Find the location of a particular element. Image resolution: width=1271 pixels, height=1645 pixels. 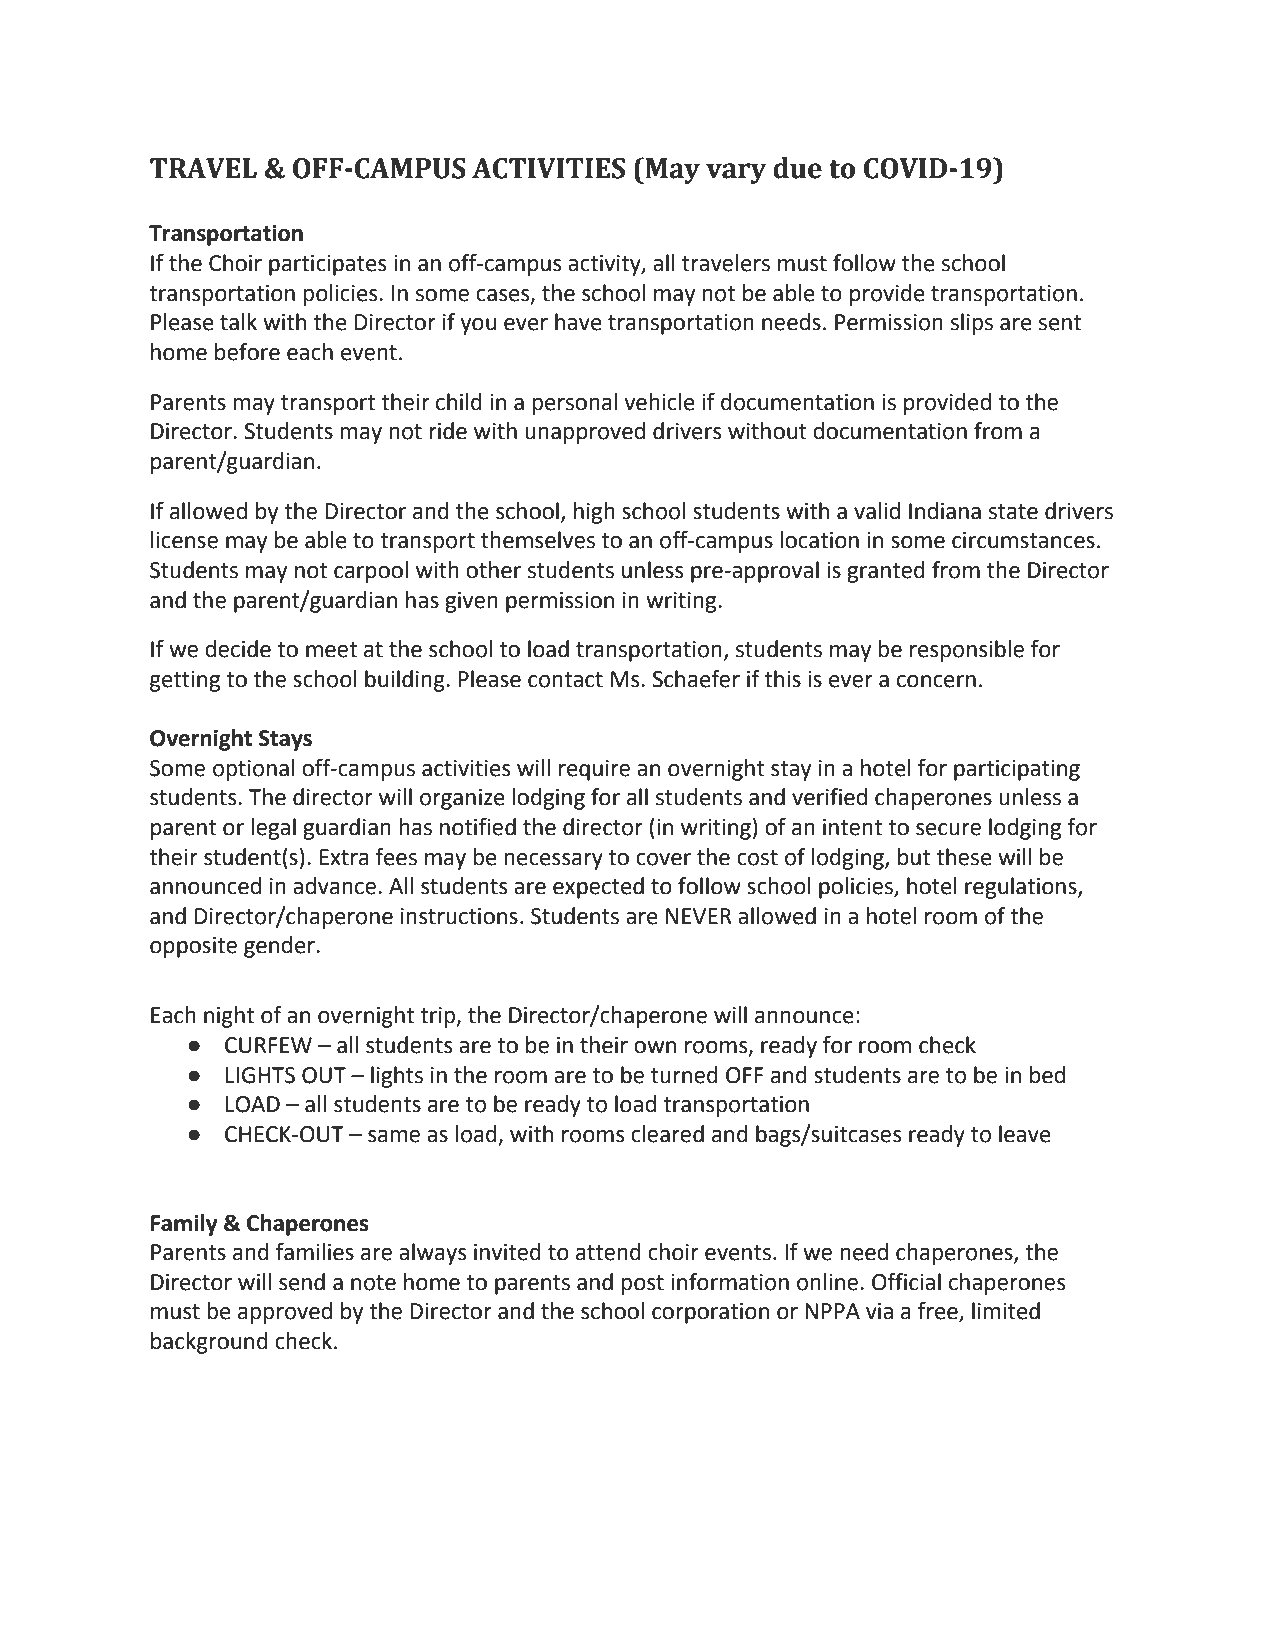

due is located at coordinates (797, 168).
